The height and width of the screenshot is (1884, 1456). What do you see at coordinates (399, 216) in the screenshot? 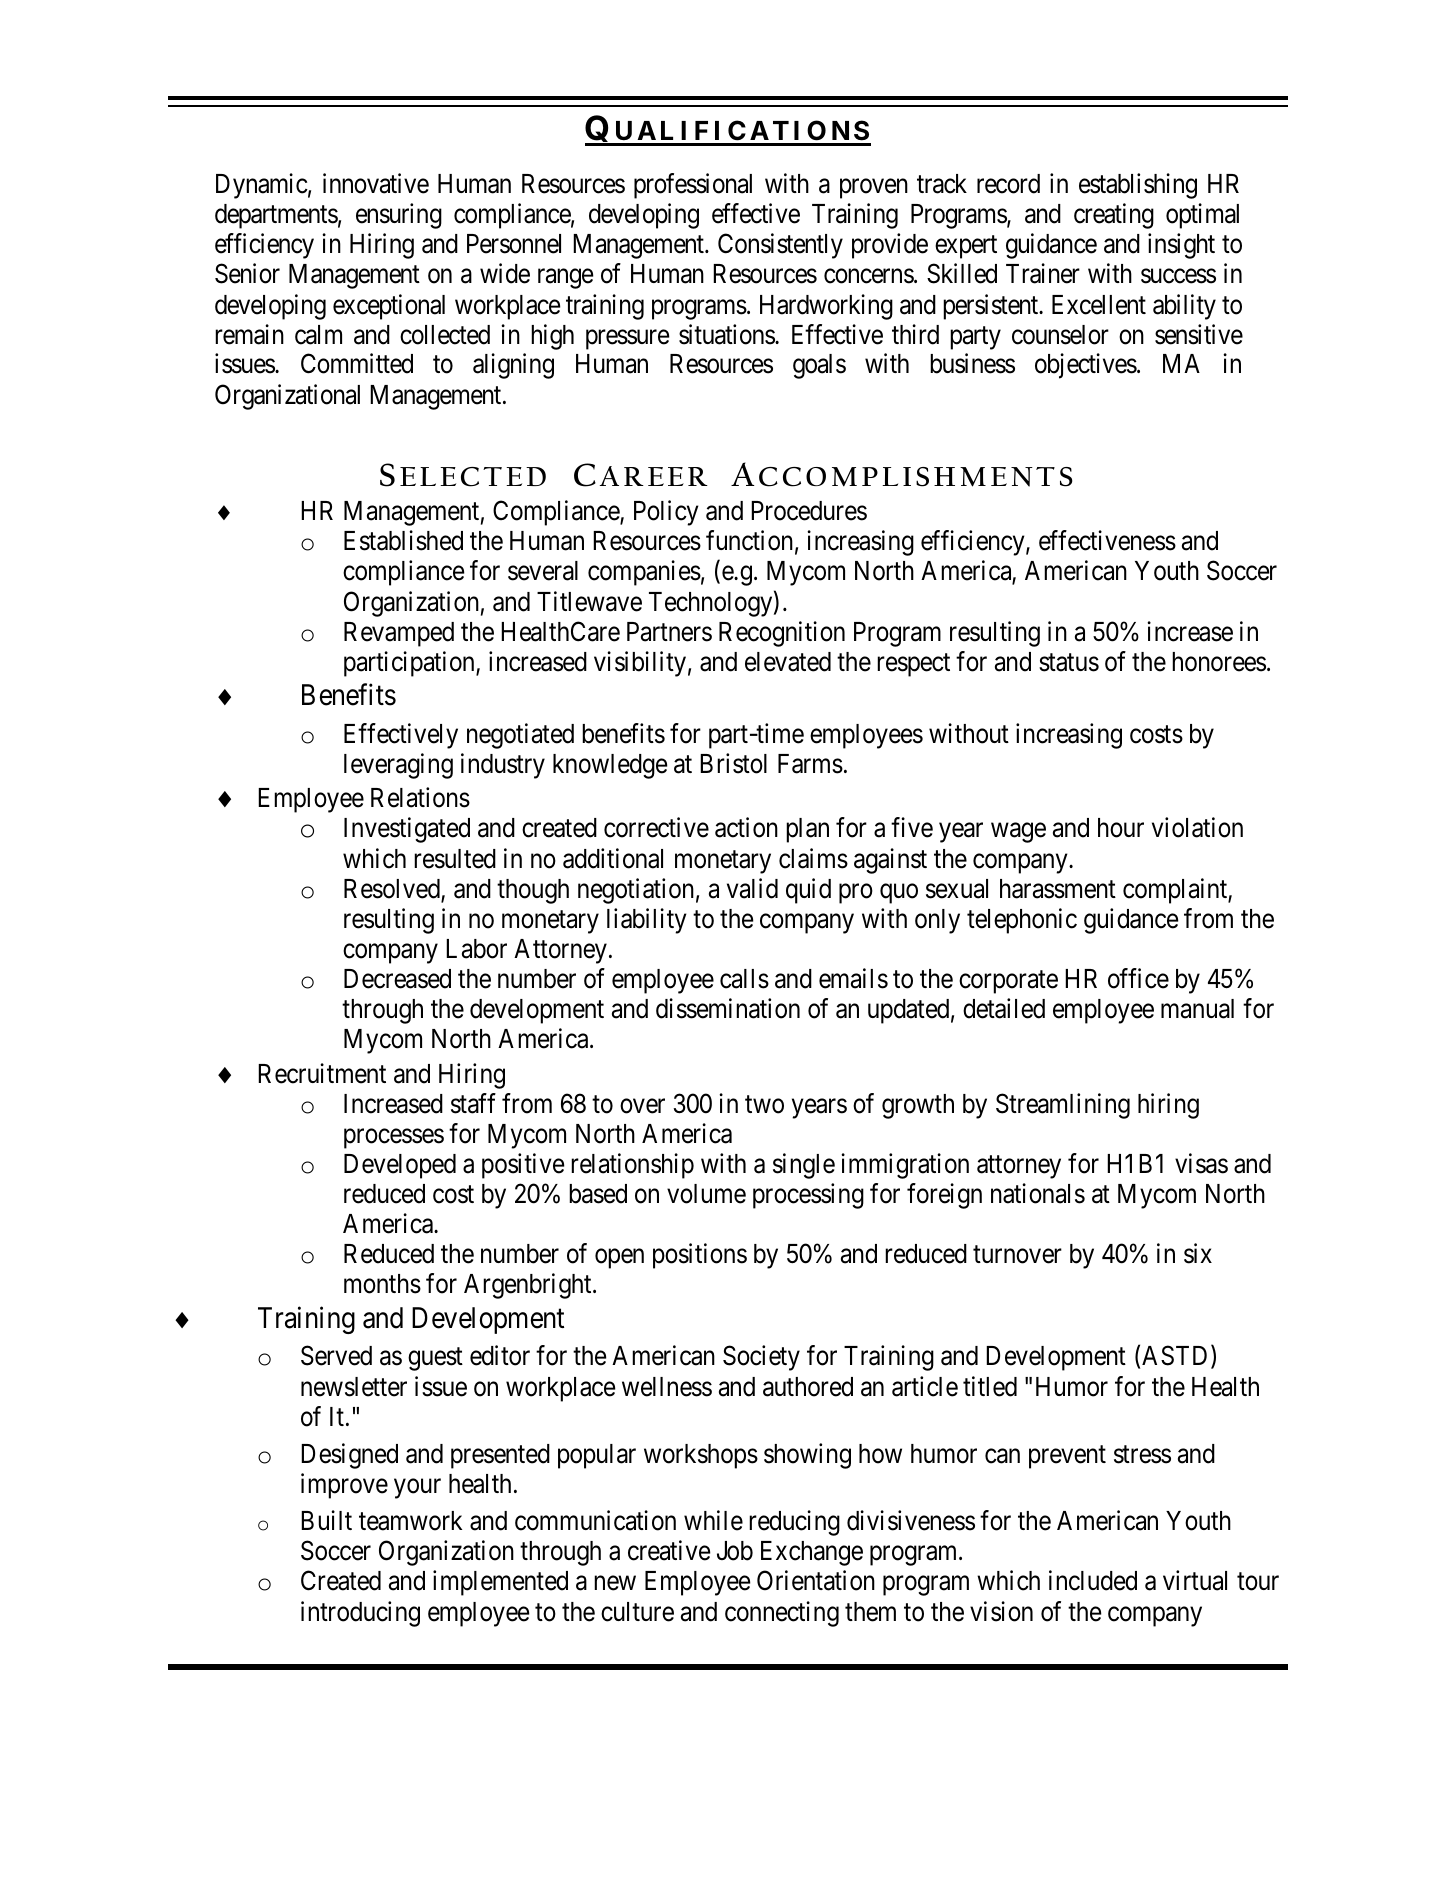
I see `ensuring` at bounding box center [399, 216].
